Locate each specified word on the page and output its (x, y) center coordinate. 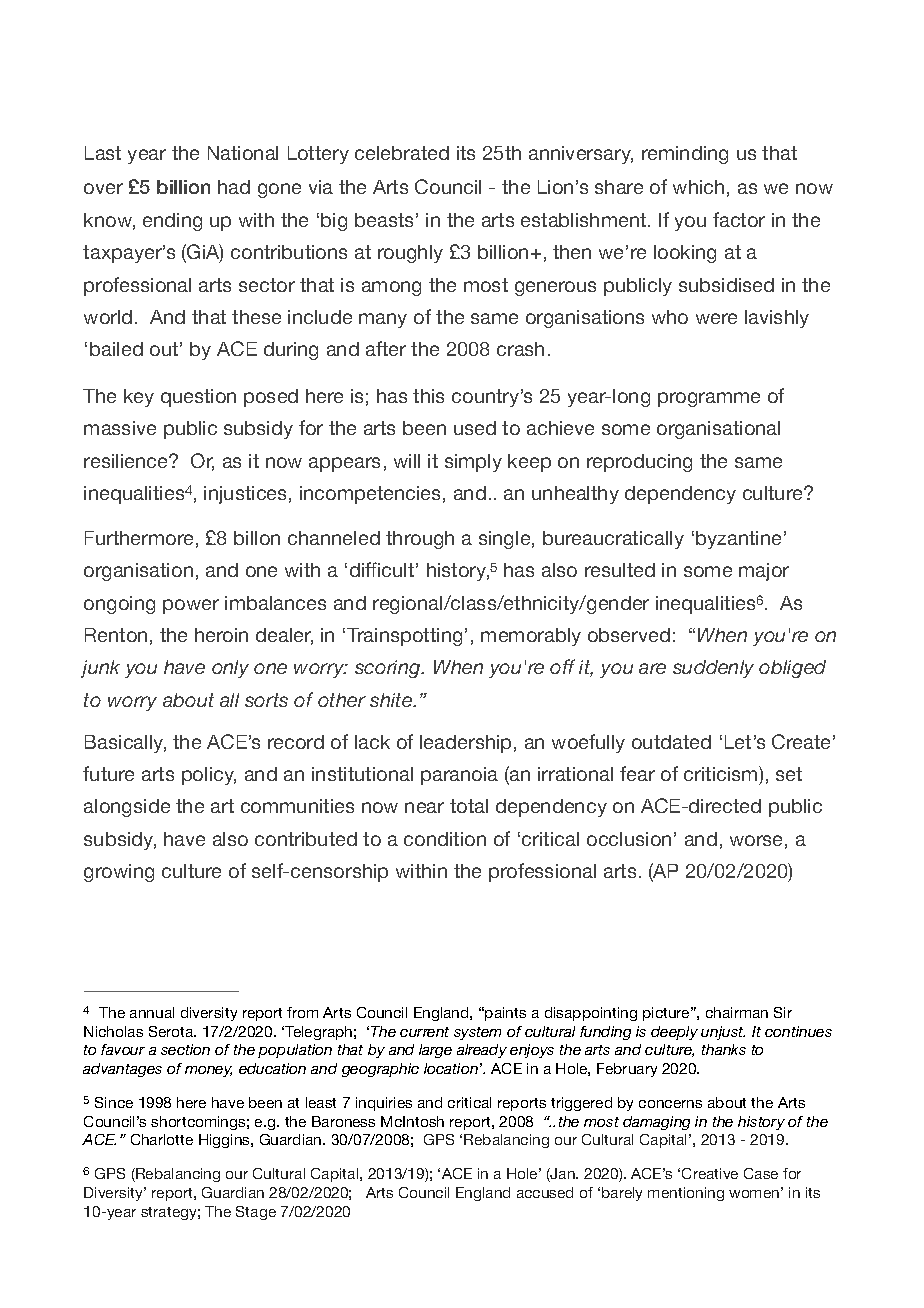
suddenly (713, 669)
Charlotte (162, 1139)
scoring (389, 669)
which (698, 187)
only (230, 669)
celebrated (402, 153)
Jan (563, 1175)
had (234, 187)
